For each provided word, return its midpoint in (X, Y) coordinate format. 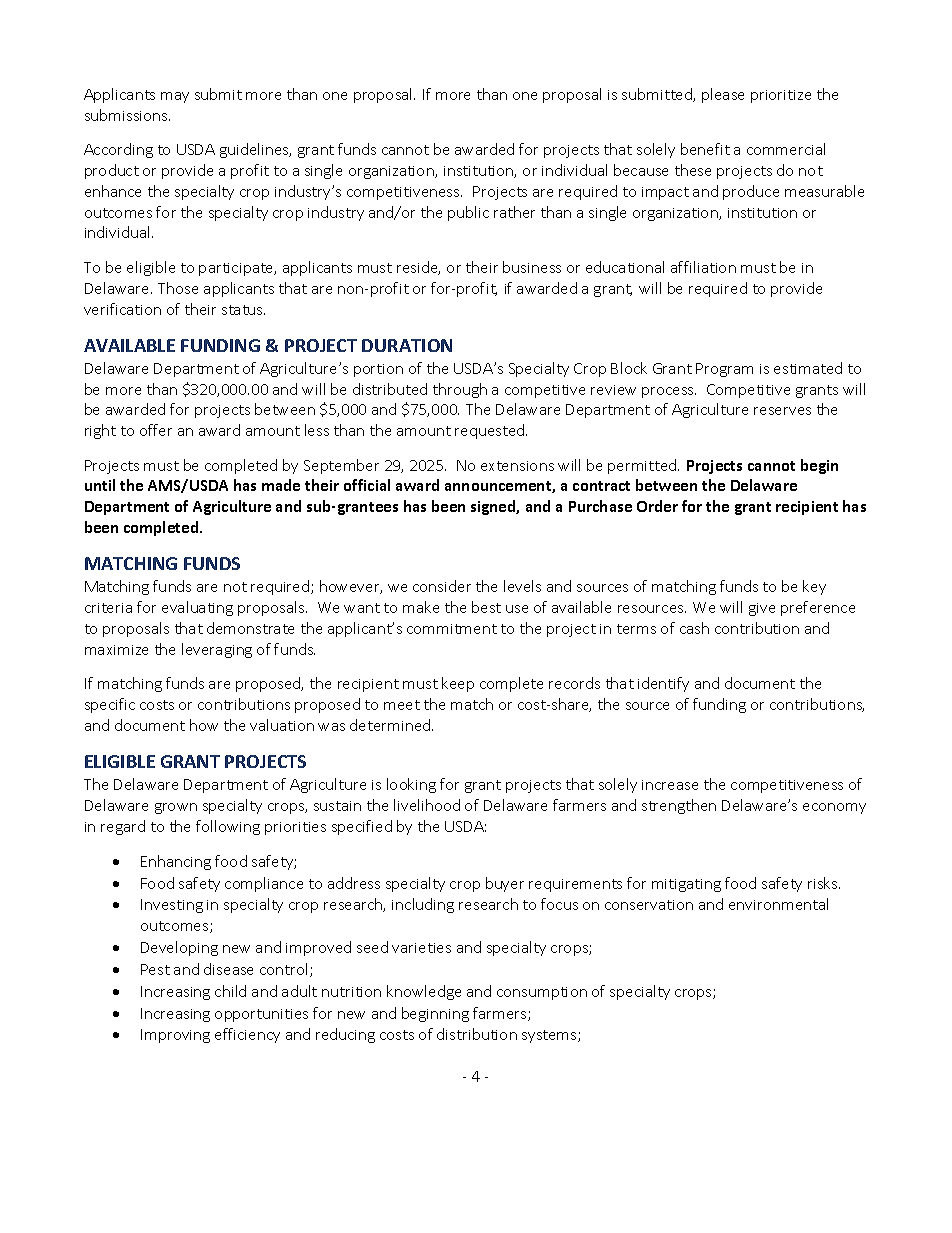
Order (657, 506)
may (175, 97)
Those (178, 288)
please (723, 95)
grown (176, 808)
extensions (517, 466)
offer (156, 430)
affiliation (703, 267)
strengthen (679, 806)
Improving (175, 1036)
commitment (452, 629)
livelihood (427, 805)
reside (418, 268)
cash (694, 628)
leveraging (217, 650)
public (468, 213)
